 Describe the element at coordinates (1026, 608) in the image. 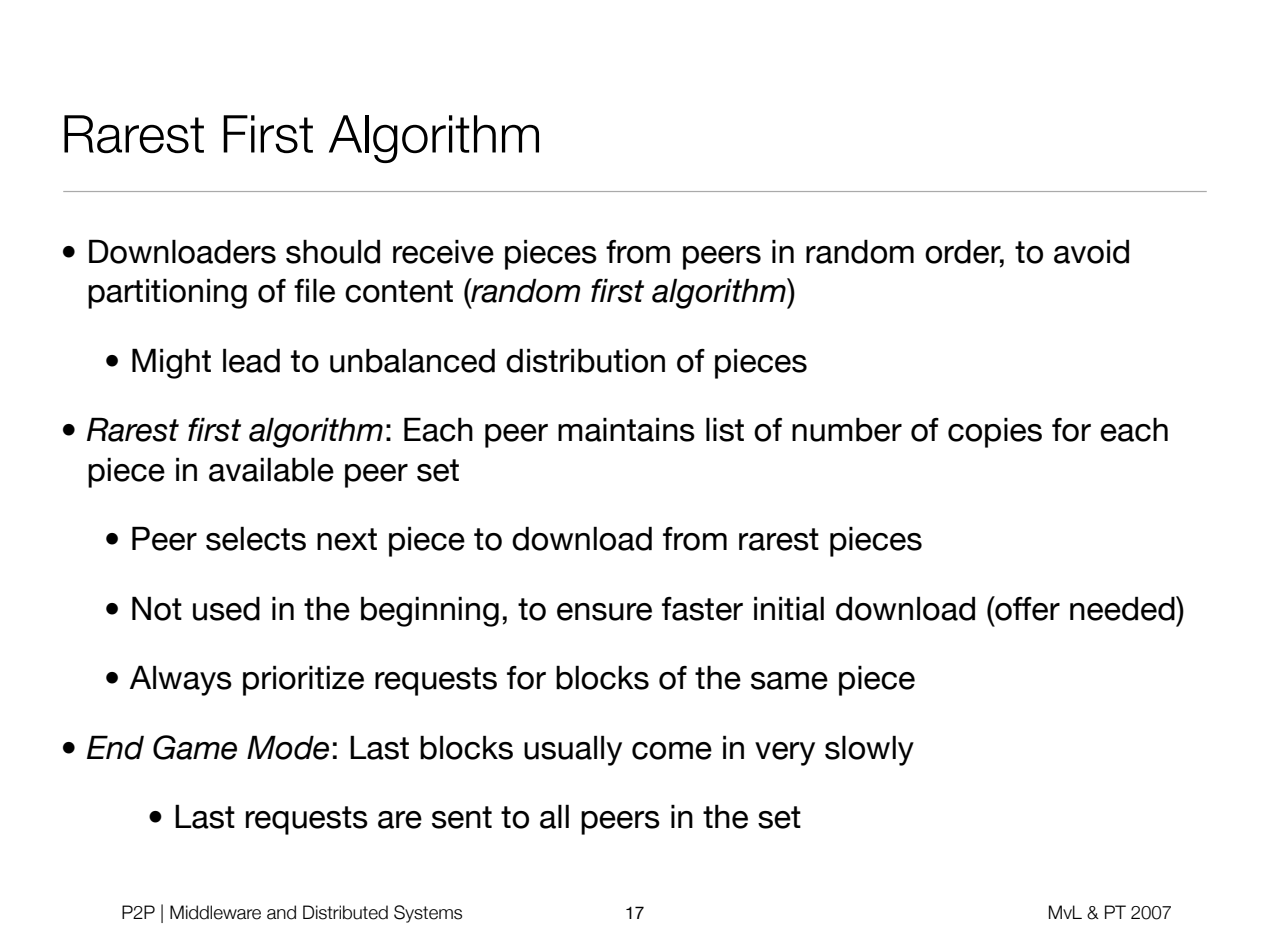

I see `offer` at that location.
